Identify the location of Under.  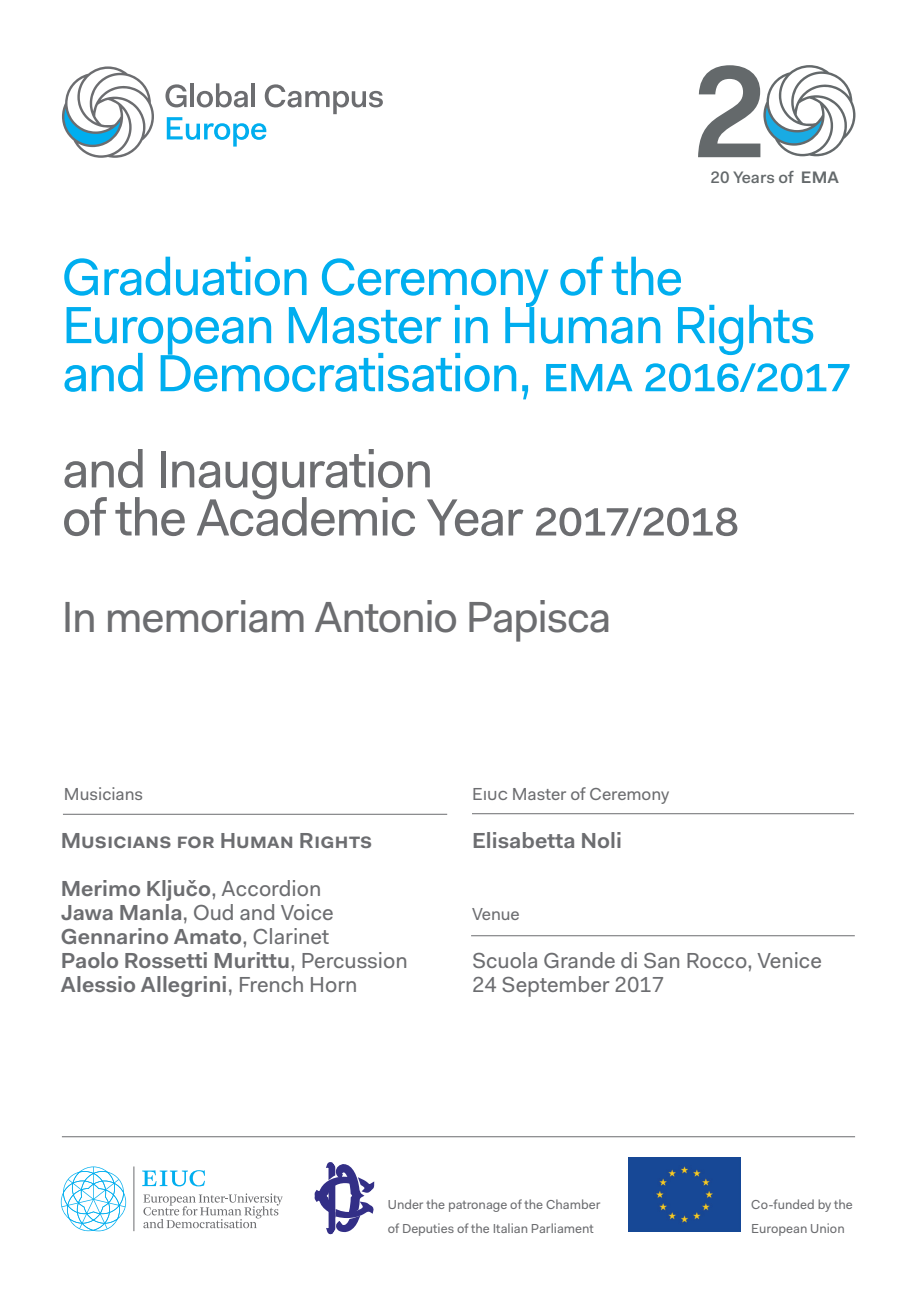
(405, 1204).
